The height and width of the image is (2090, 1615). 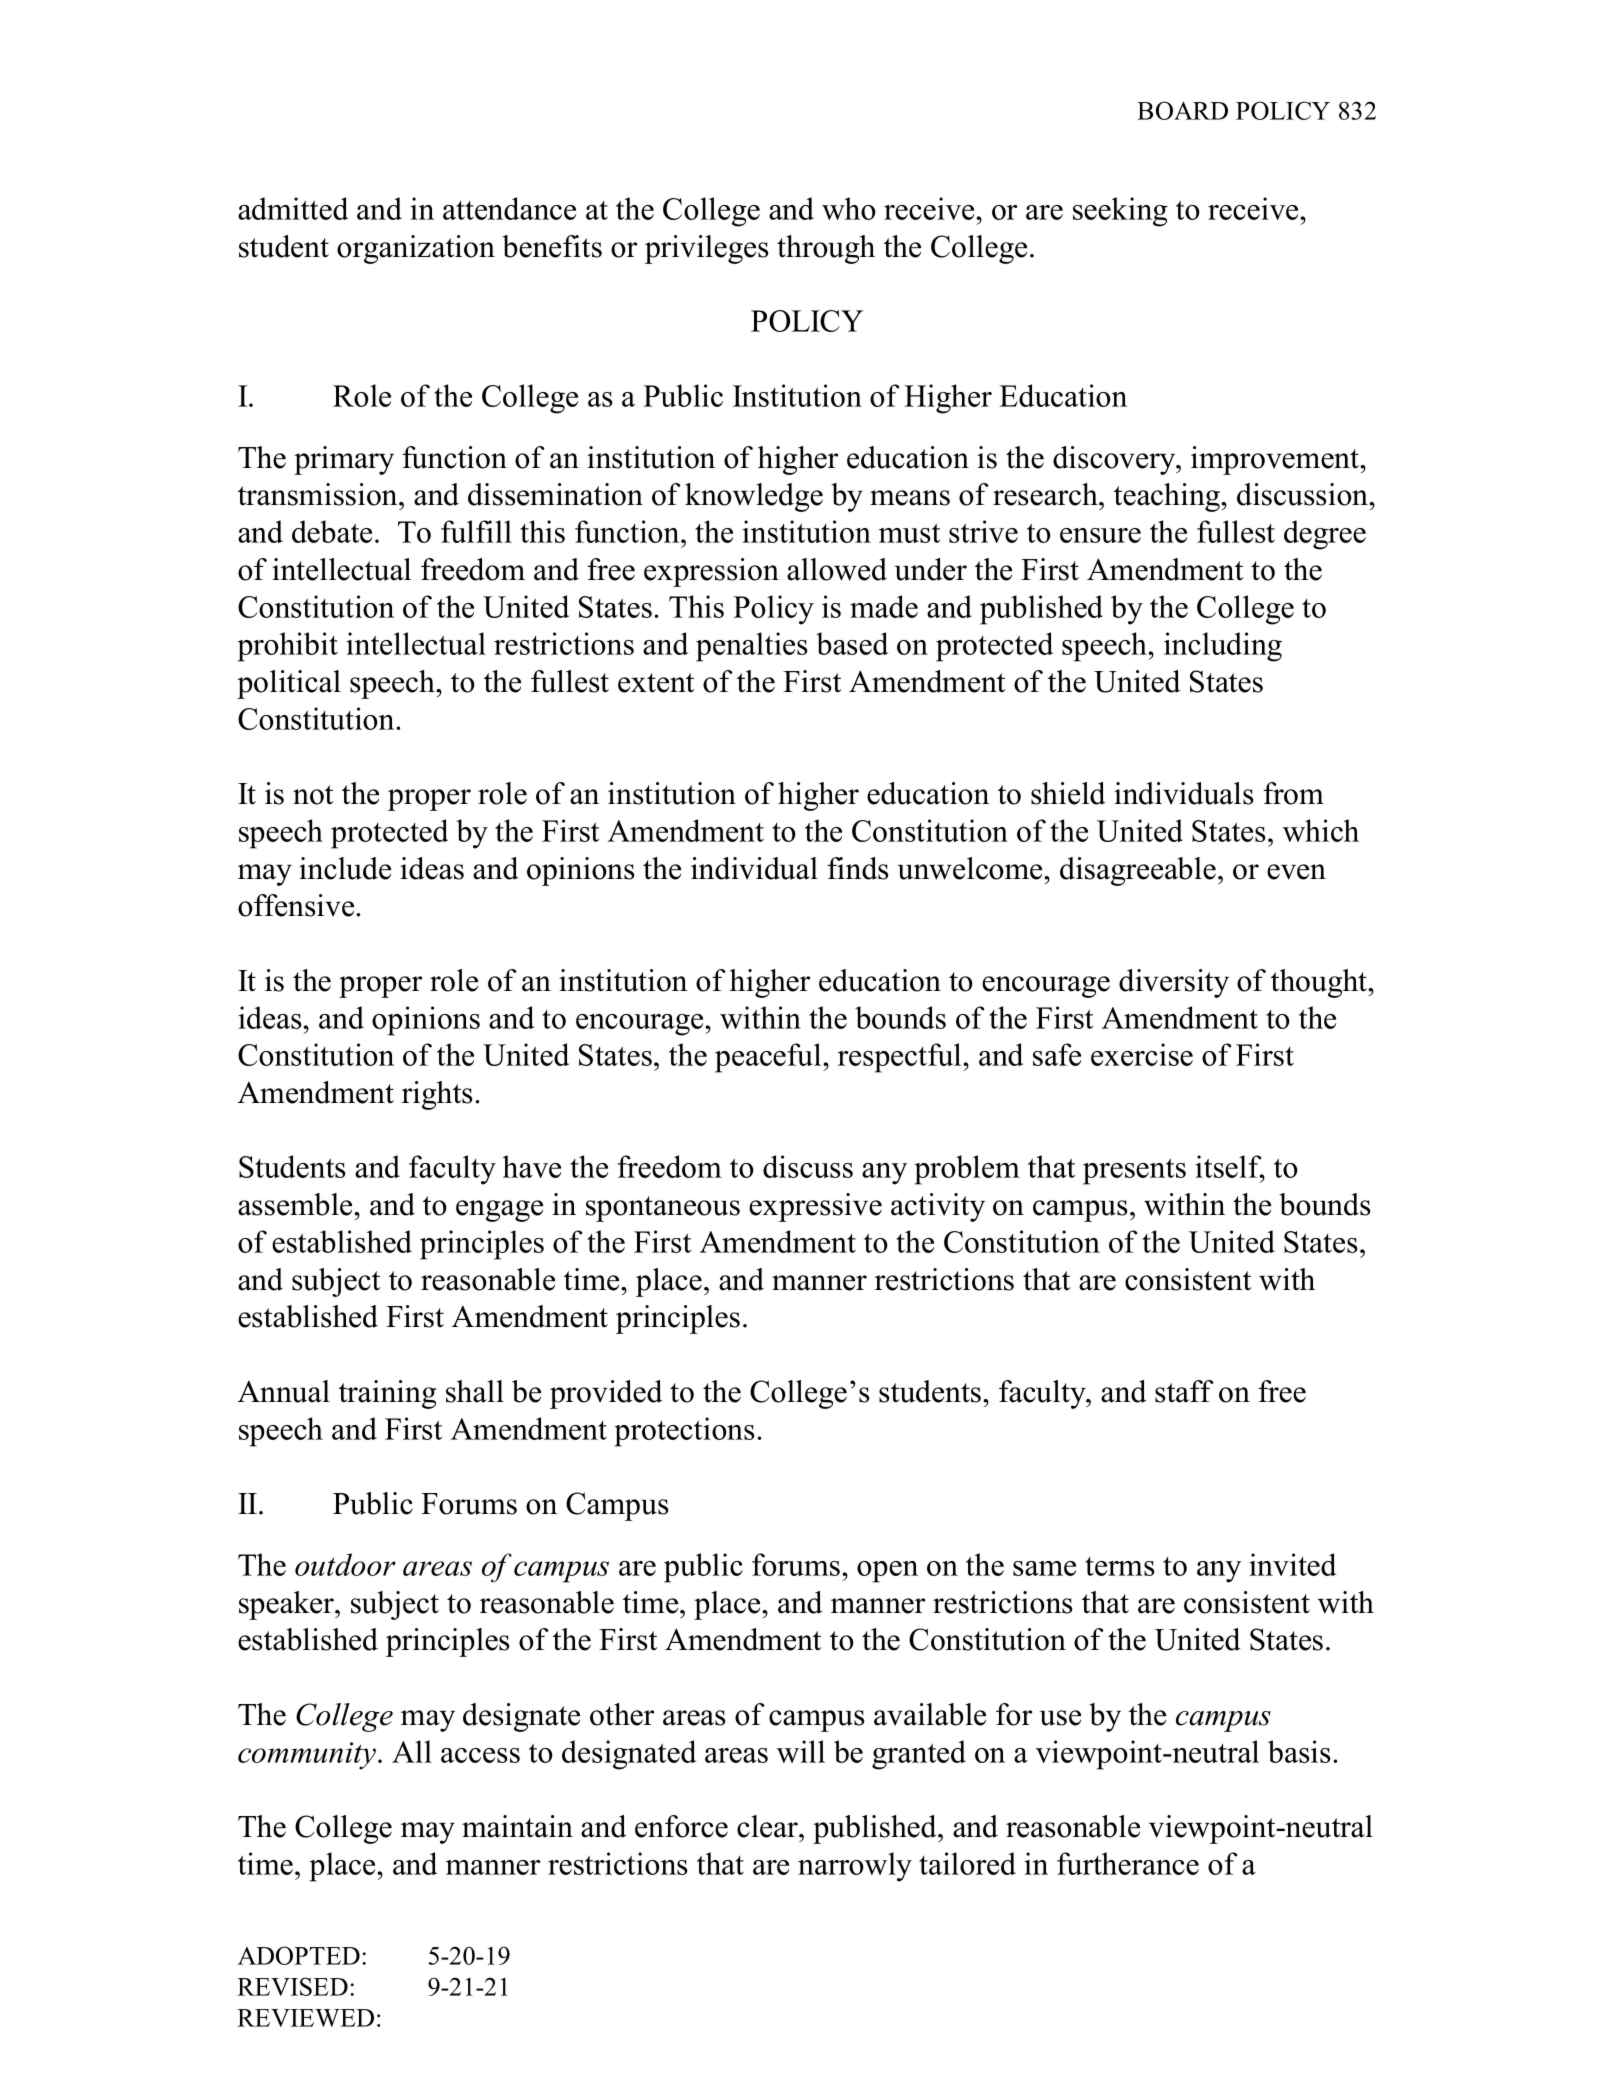 I want to click on terms, so click(x=1119, y=1566).
